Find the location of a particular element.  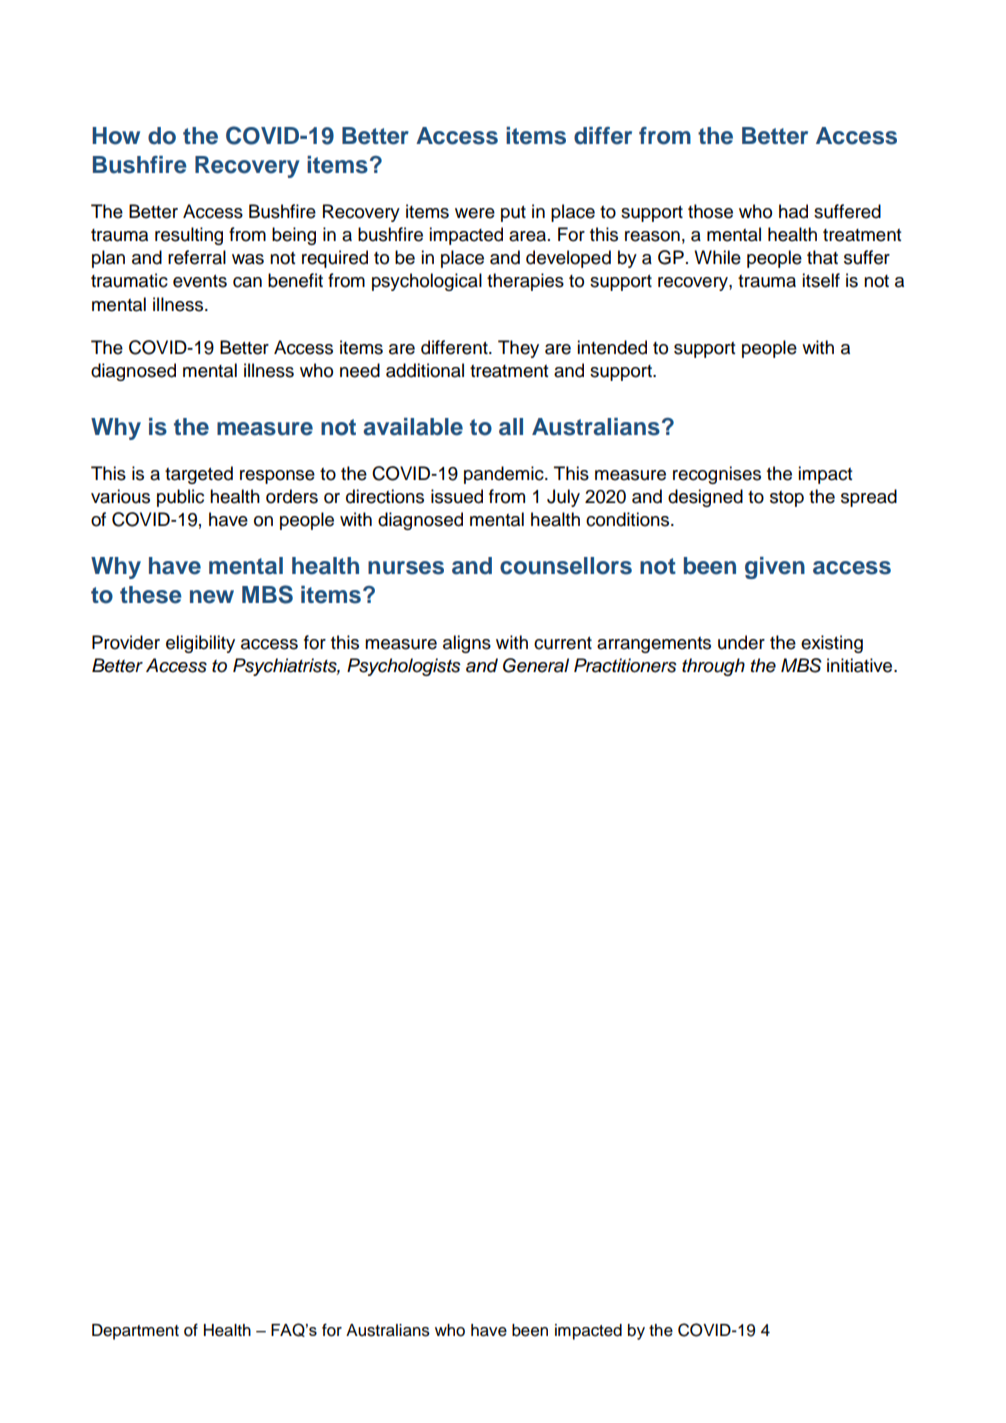

were is located at coordinates (475, 213).
